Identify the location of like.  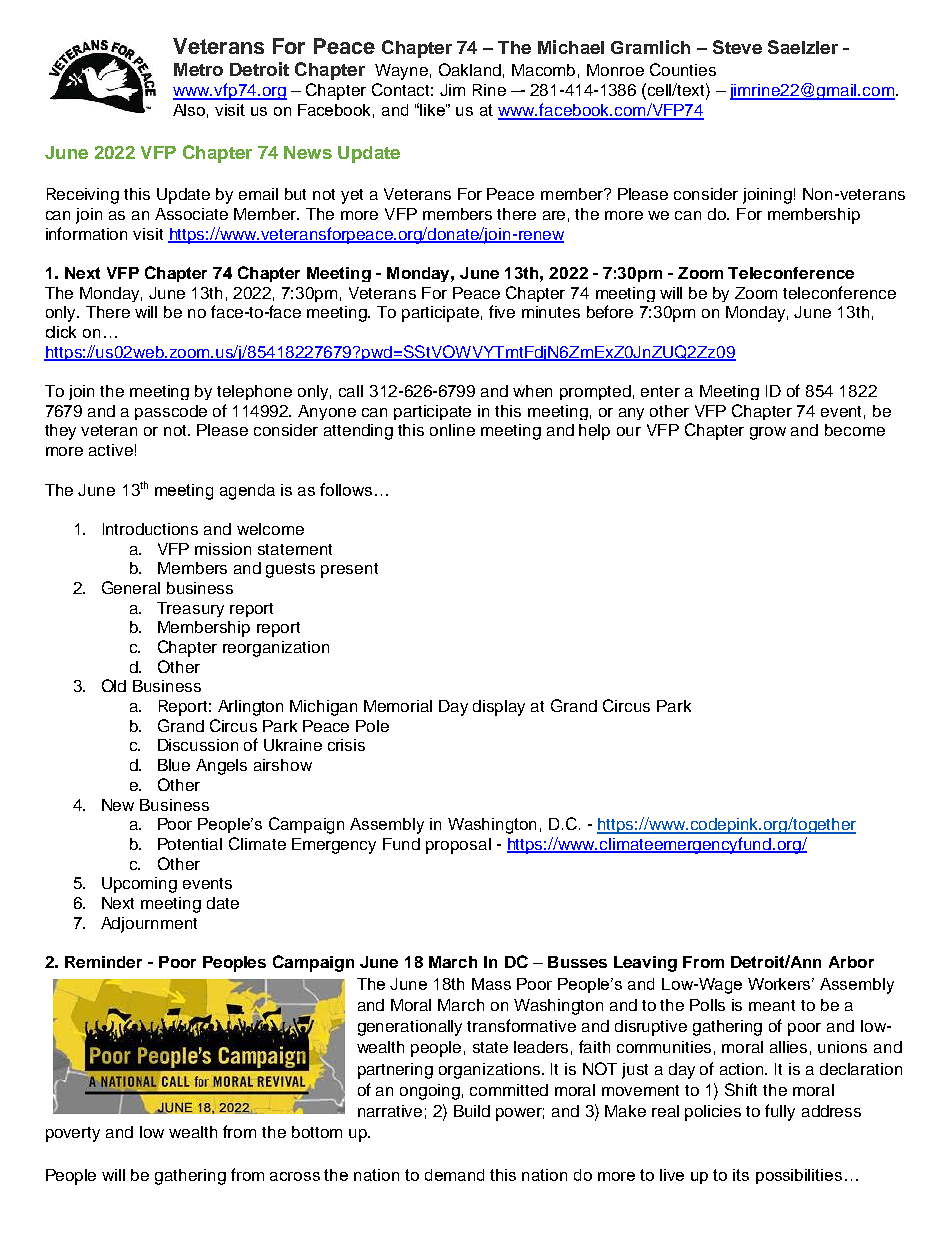
(433, 110).
